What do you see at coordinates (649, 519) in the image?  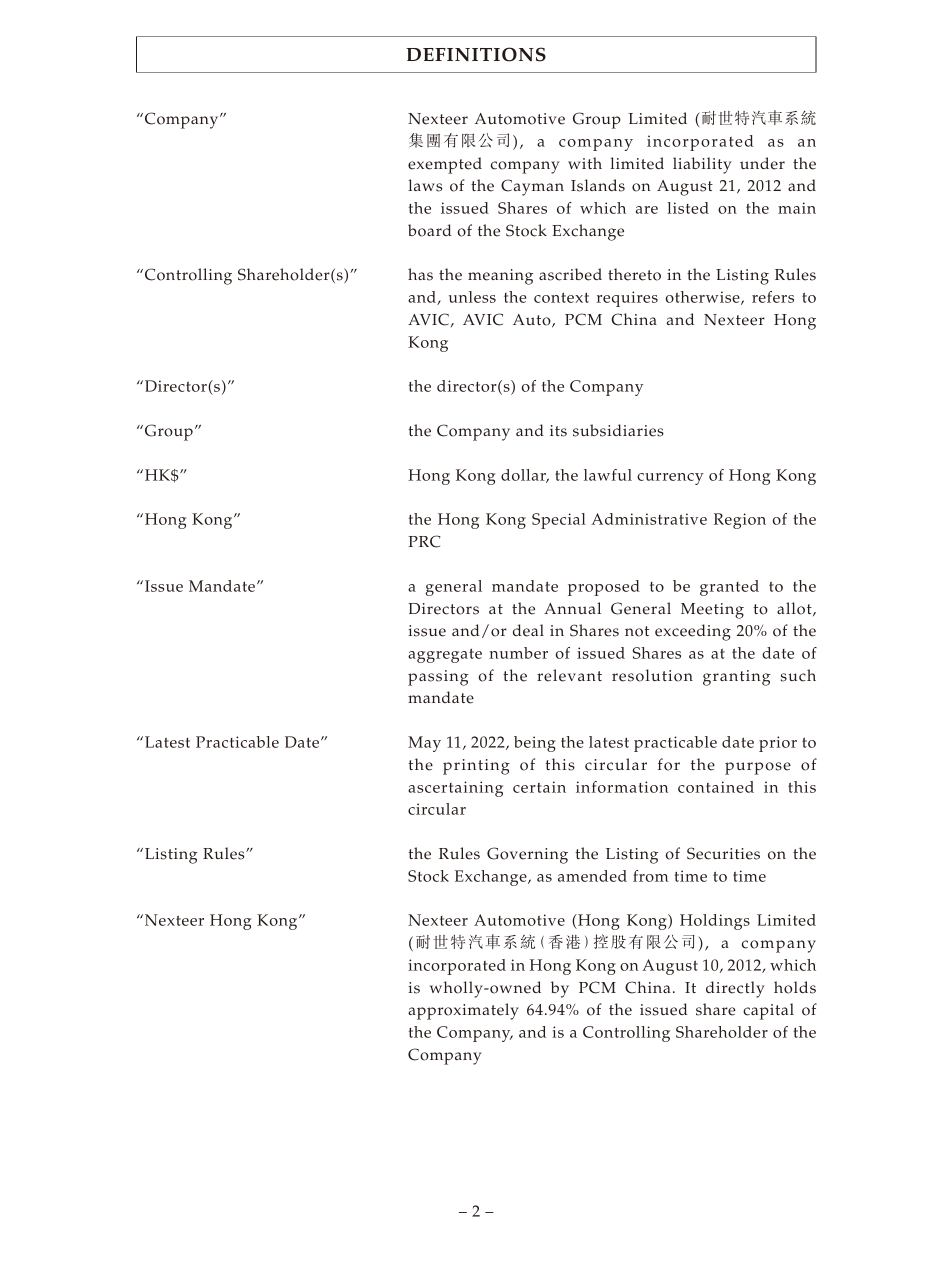 I see `Administrative` at bounding box center [649, 519].
